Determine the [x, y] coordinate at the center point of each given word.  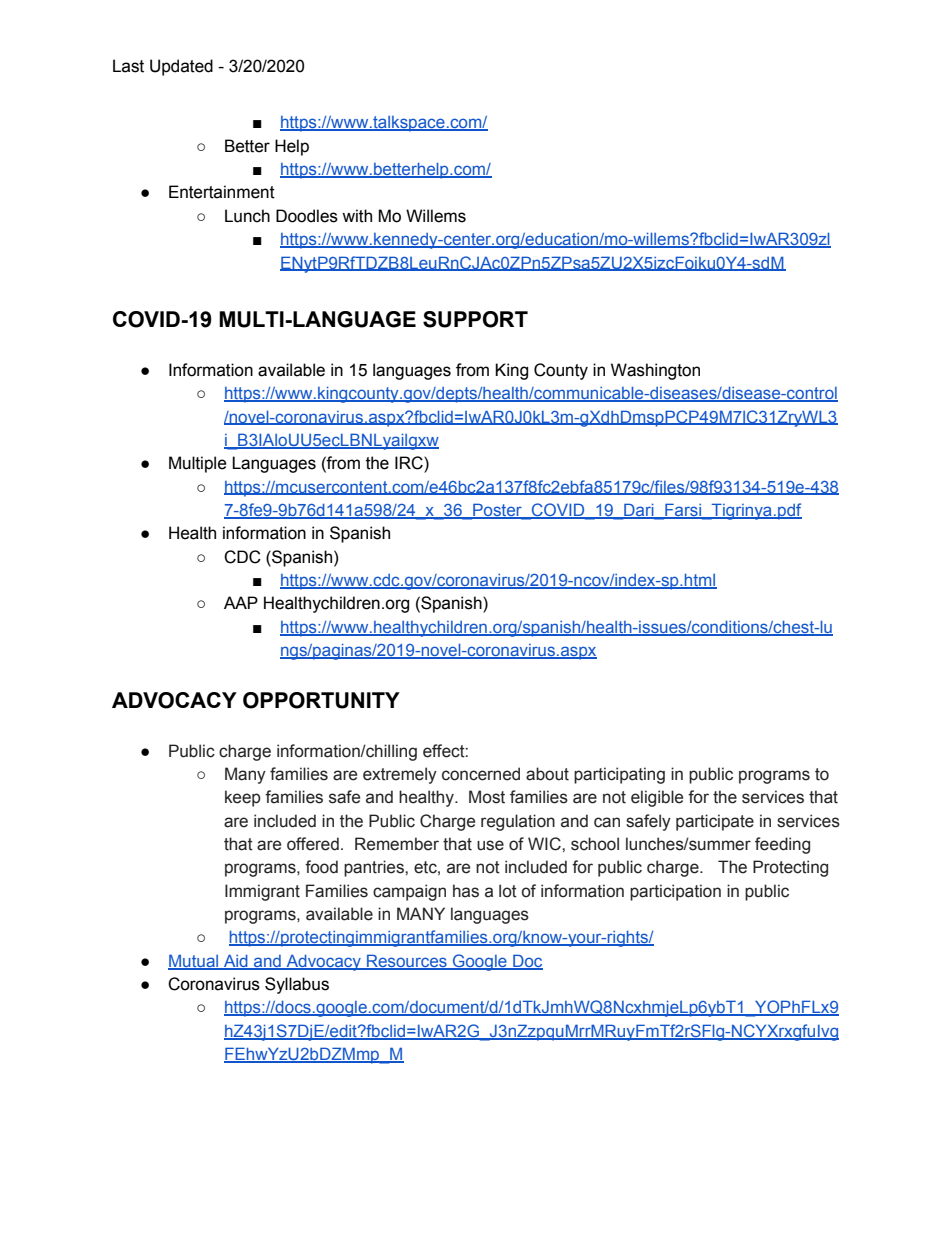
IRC [410, 464]
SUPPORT [475, 319]
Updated [181, 67]
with [357, 216]
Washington [655, 371]
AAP [241, 602]
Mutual [194, 961]
